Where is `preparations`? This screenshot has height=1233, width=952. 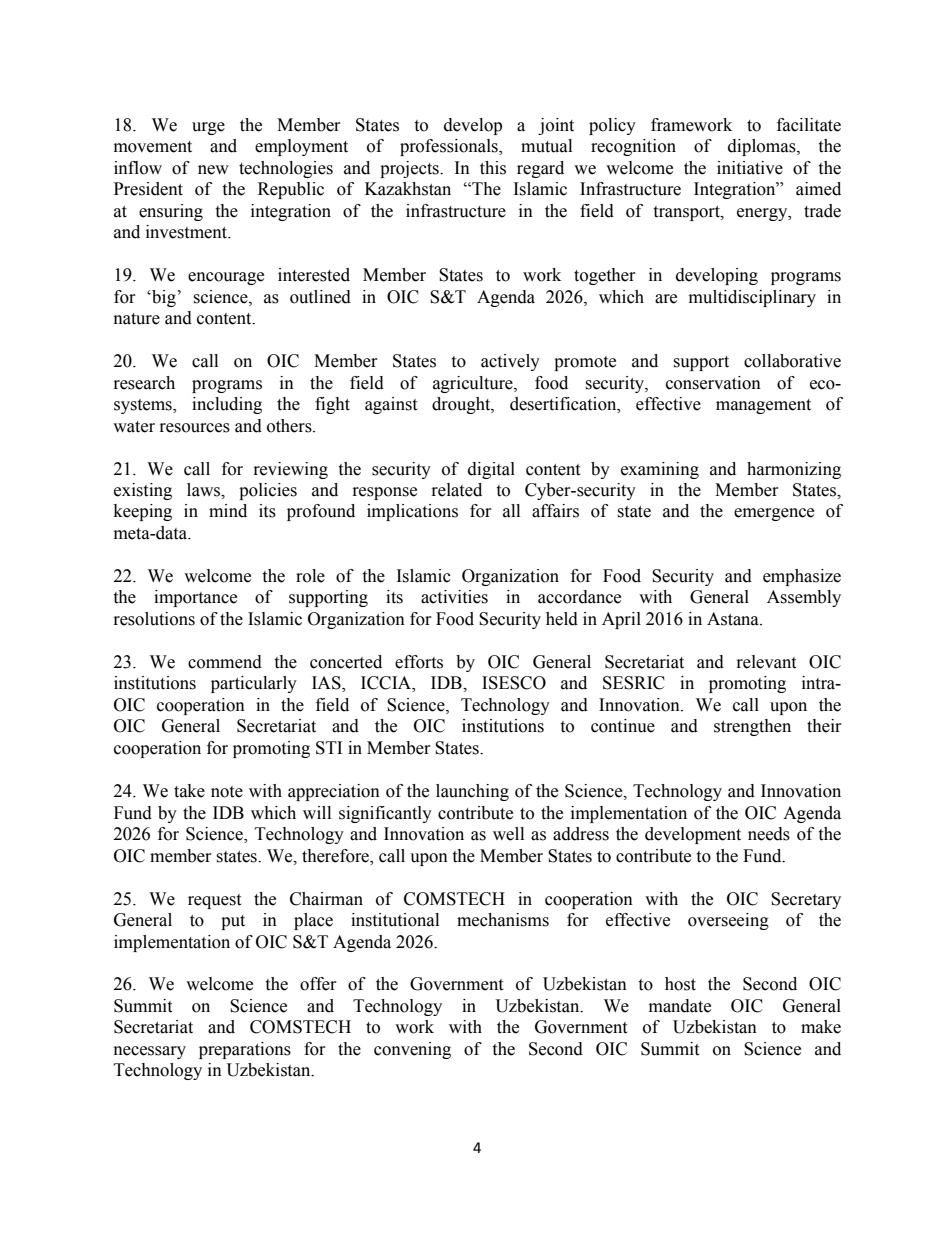
preparations is located at coordinates (245, 1050).
